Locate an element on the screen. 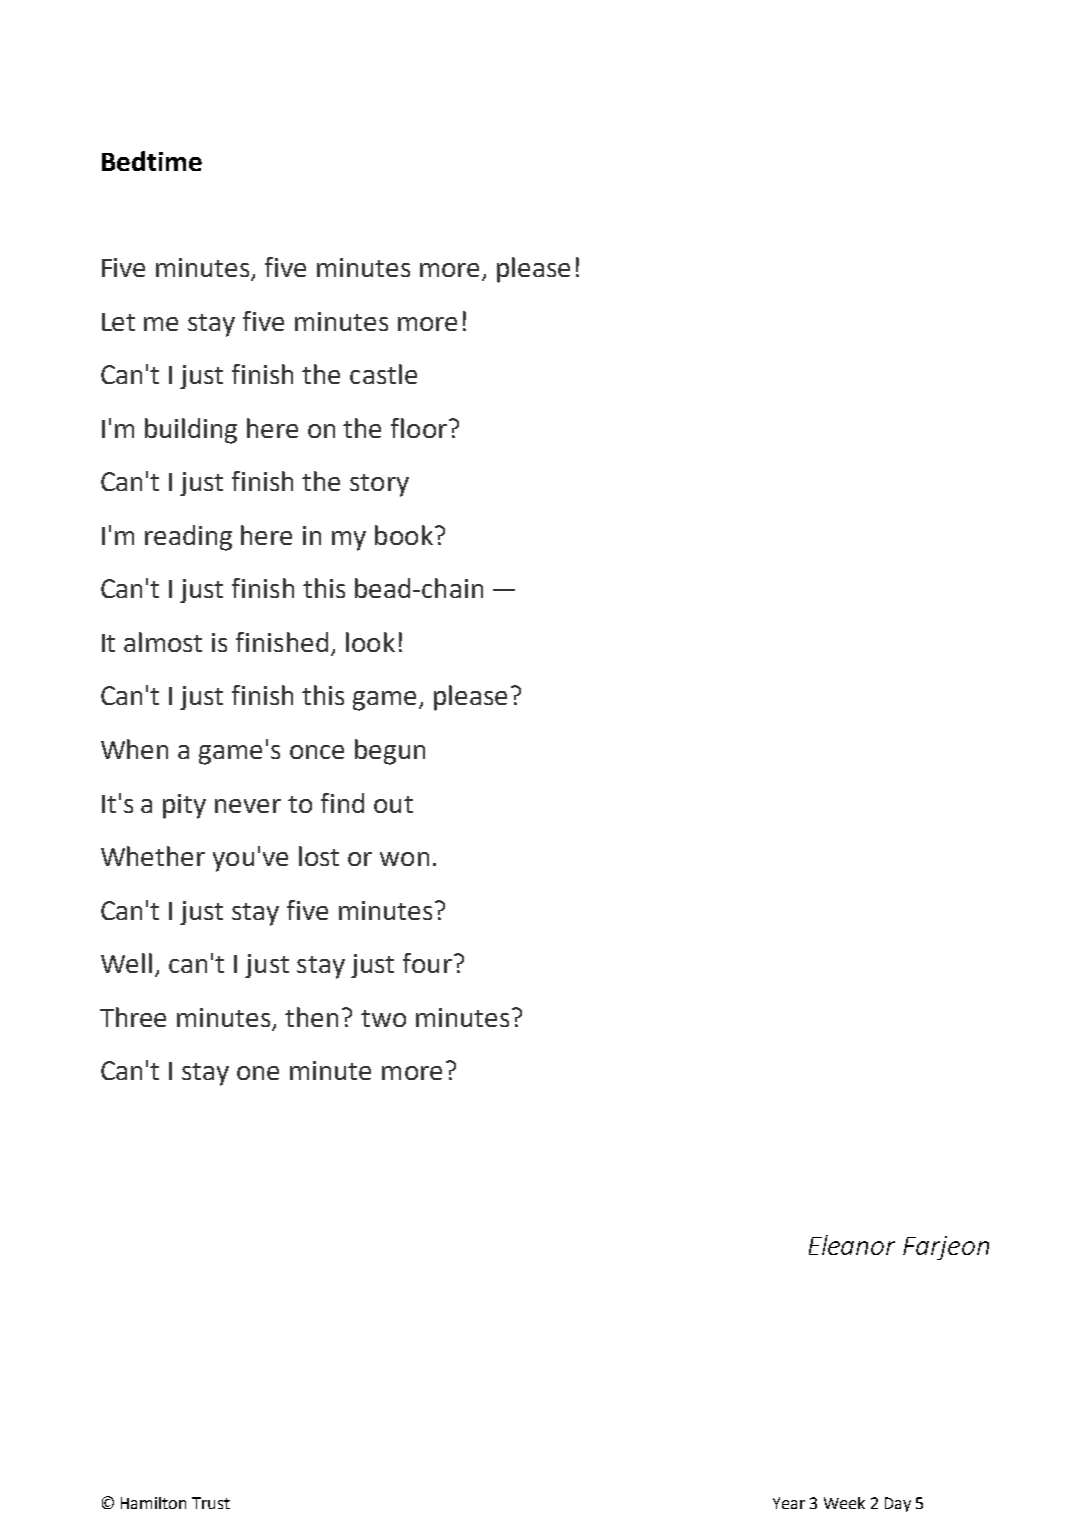 Image resolution: width=1088 pixels, height=1538 pixels. Trust is located at coordinates (211, 1503).
